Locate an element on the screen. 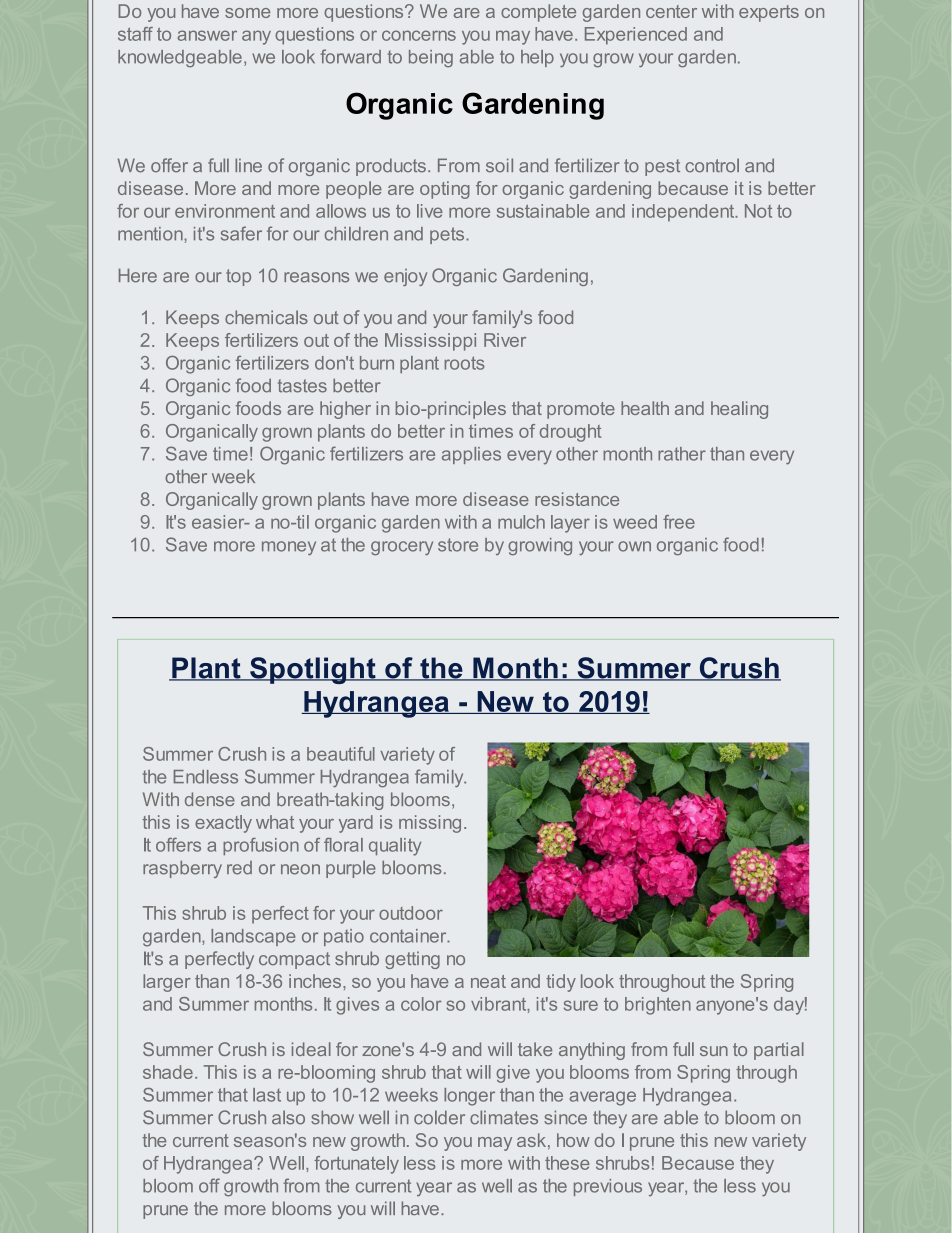  store is located at coordinates (458, 545).
